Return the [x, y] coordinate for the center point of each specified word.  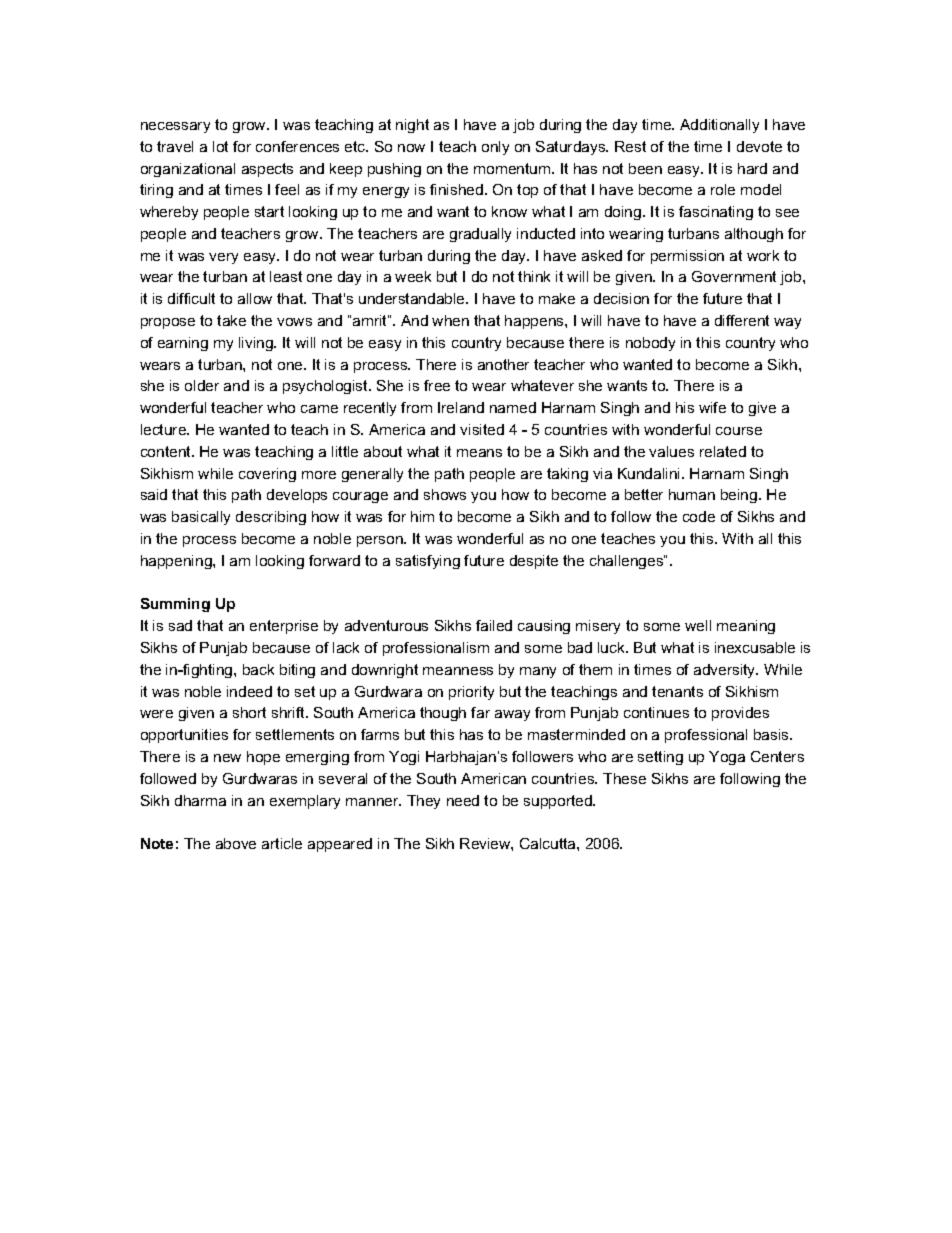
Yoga [727, 758]
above [236, 843]
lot [220, 146]
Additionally [719, 126]
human [692, 494]
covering [267, 475]
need [463, 800]
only [495, 148]
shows [445, 494]
